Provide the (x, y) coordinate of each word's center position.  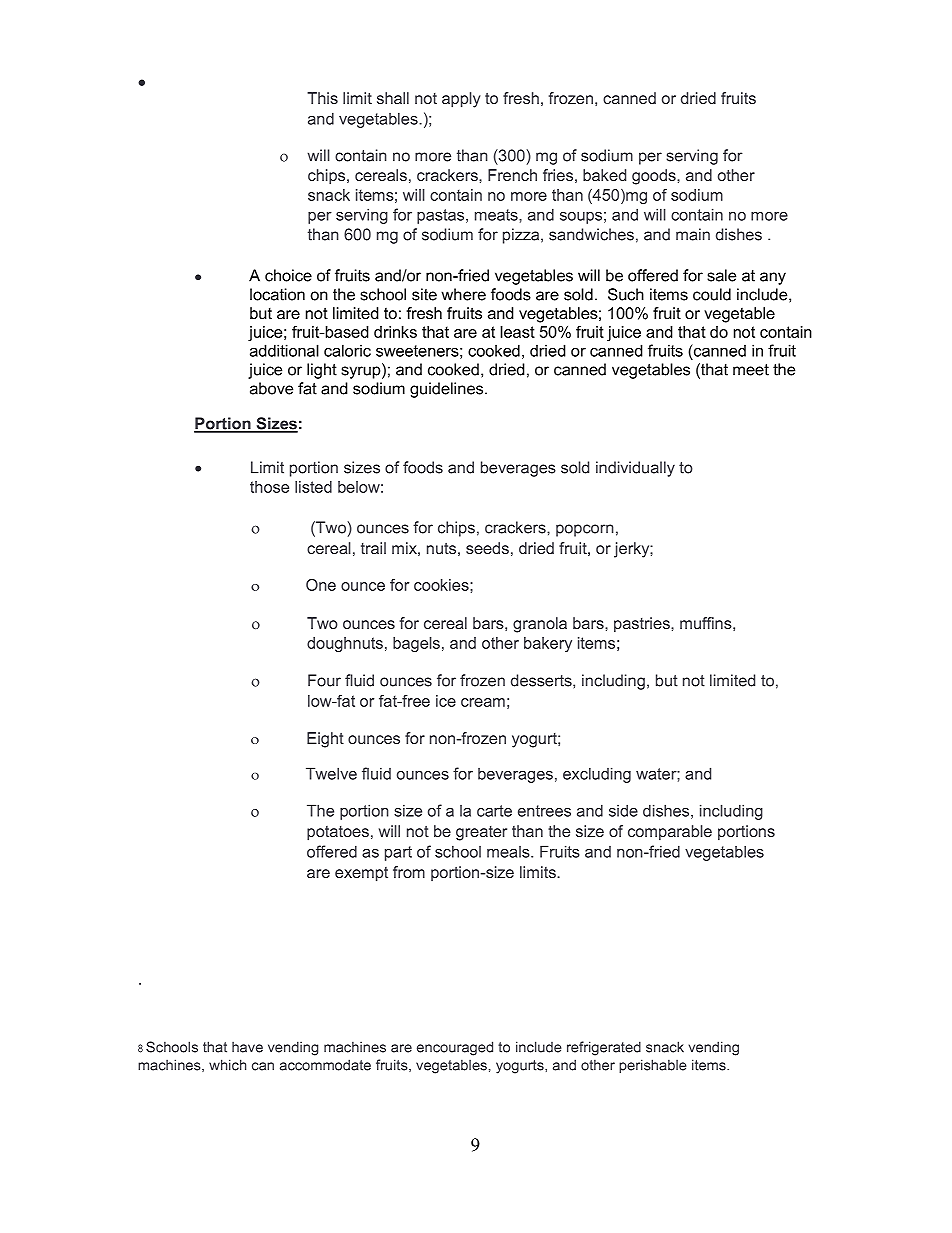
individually (635, 469)
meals (509, 852)
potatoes (338, 833)
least (517, 332)
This (322, 98)
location (277, 294)
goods (655, 177)
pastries (643, 625)
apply (461, 100)
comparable (670, 833)
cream (483, 702)
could (712, 294)
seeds (487, 548)
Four (324, 680)
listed (313, 487)
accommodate (325, 1065)
